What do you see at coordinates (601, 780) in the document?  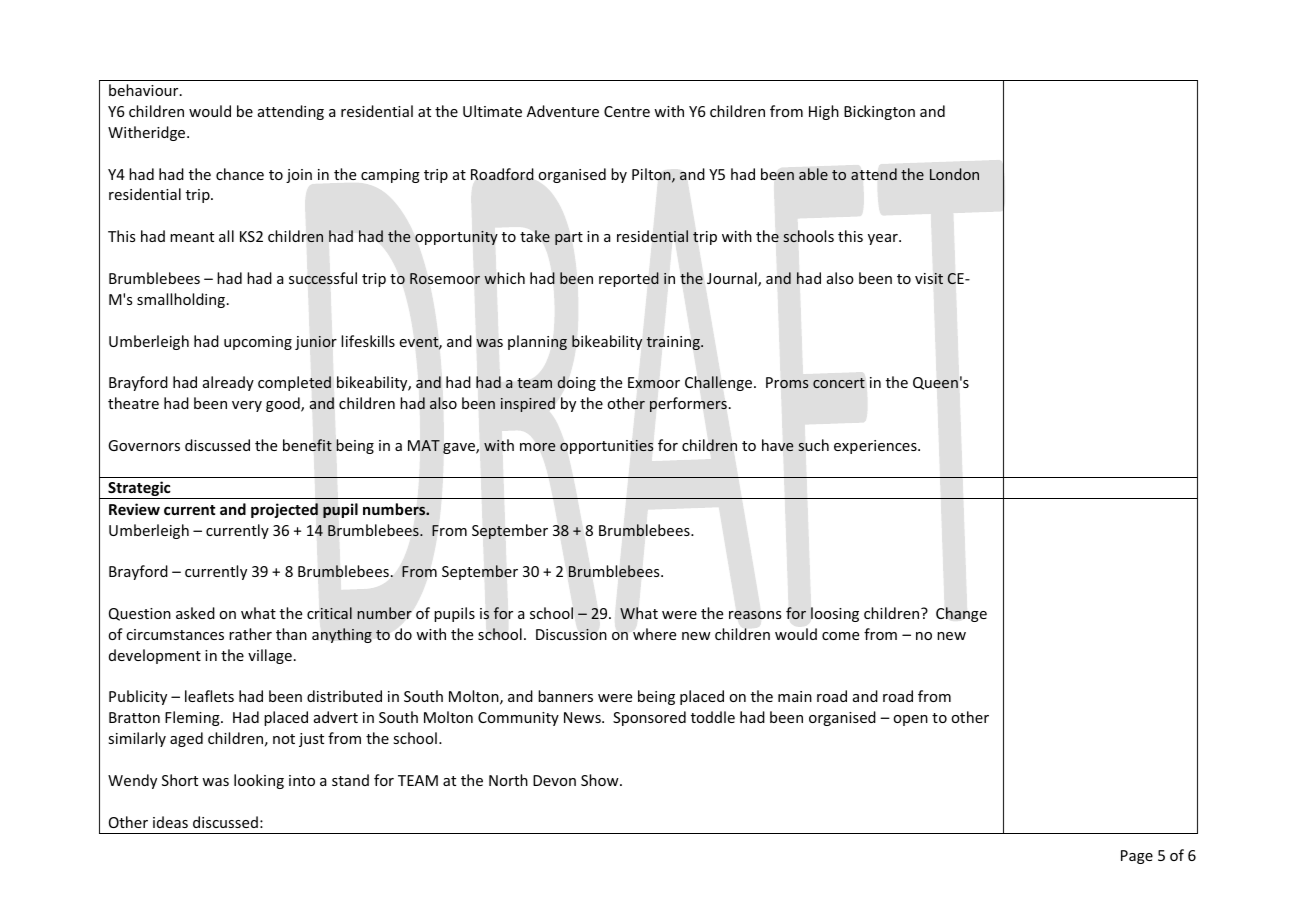 I see `Show` at bounding box center [601, 780].
